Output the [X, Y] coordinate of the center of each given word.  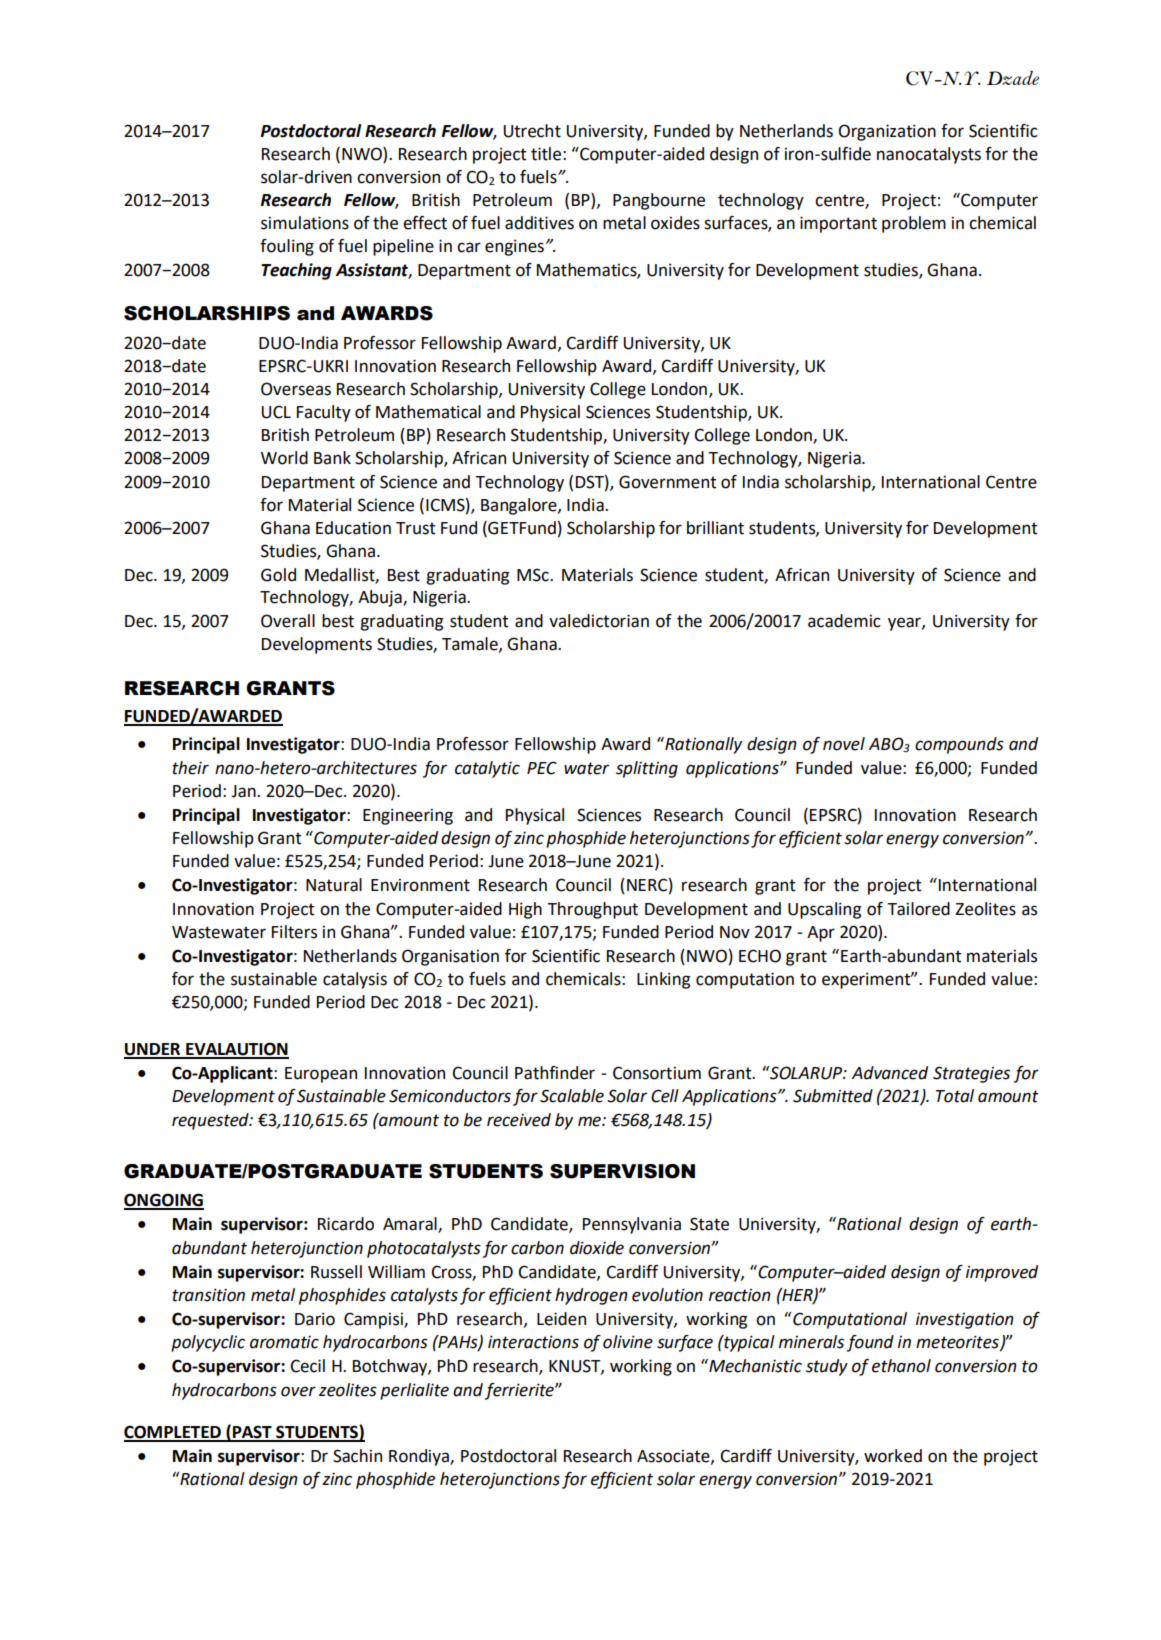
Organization [887, 132]
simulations [305, 223]
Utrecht [532, 131]
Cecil [307, 1366]
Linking [663, 980]
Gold [278, 575]
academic [844, 621]
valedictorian [599, 621]
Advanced [890, 1073]
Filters [294, 932]
